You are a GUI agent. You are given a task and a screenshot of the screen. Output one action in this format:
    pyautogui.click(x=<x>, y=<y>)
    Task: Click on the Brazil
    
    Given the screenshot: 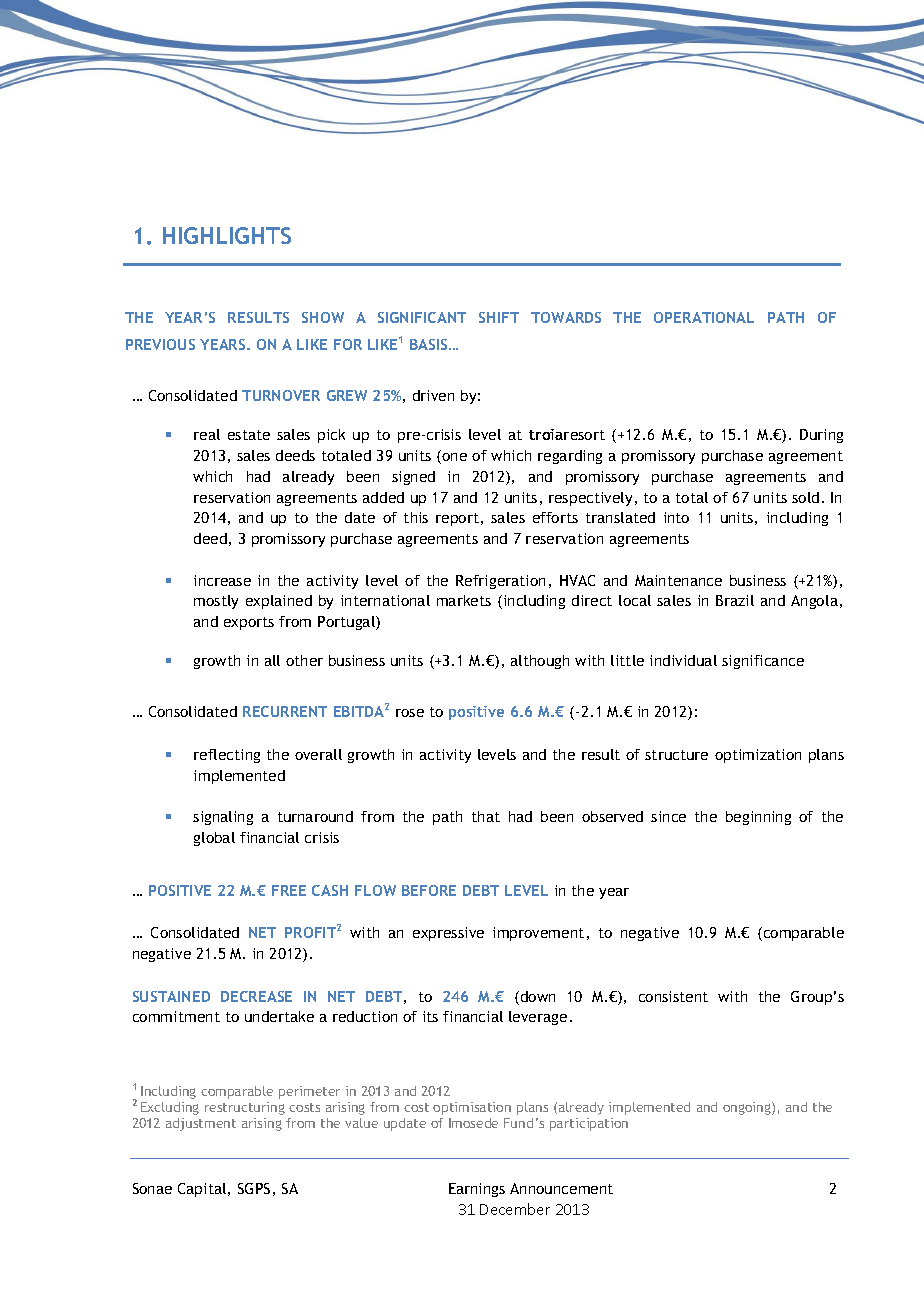 What is the action you would take?
    pyautogui.click(x=735, y=600)
